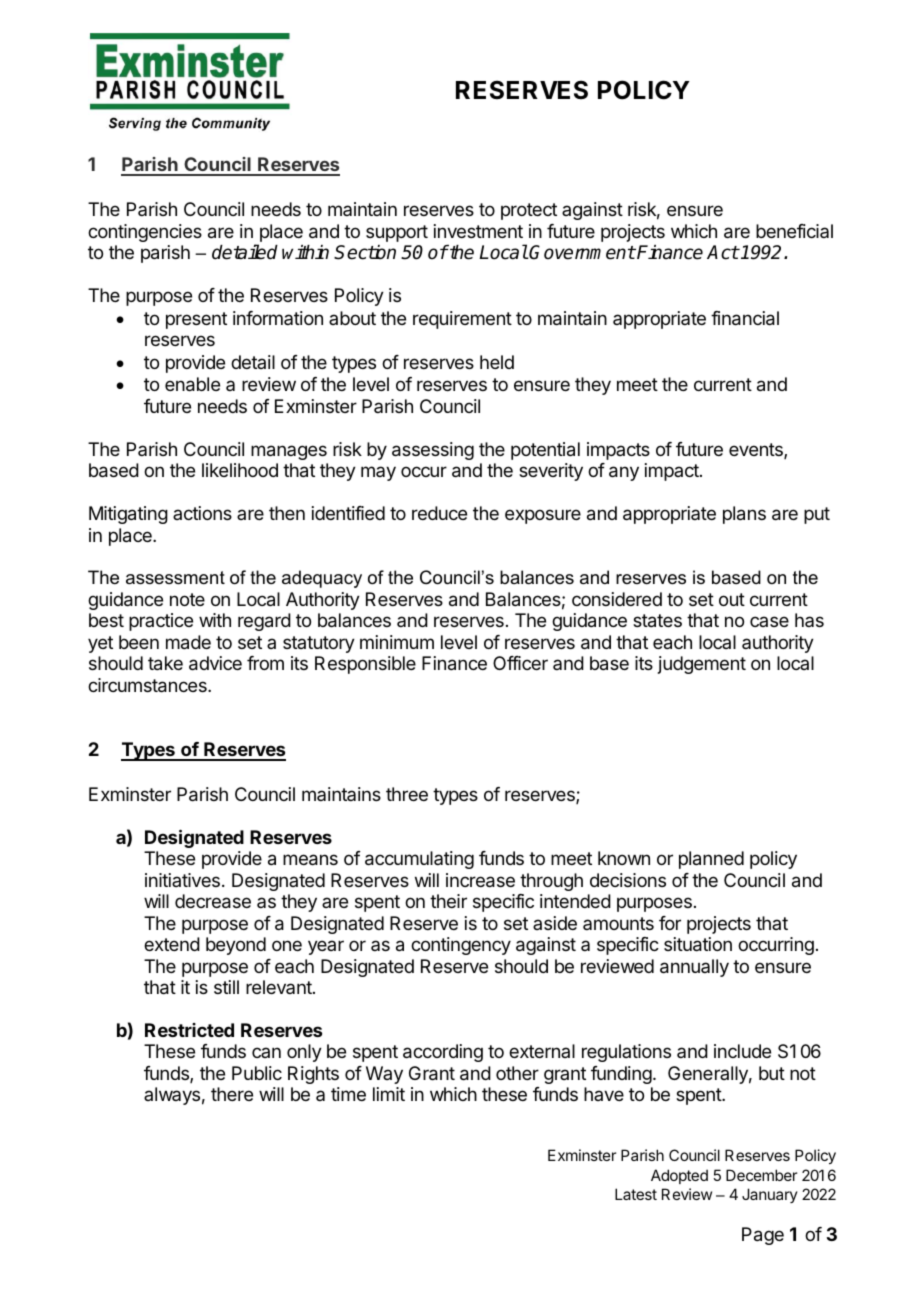  I want to click on there, so click(232, 1094).
